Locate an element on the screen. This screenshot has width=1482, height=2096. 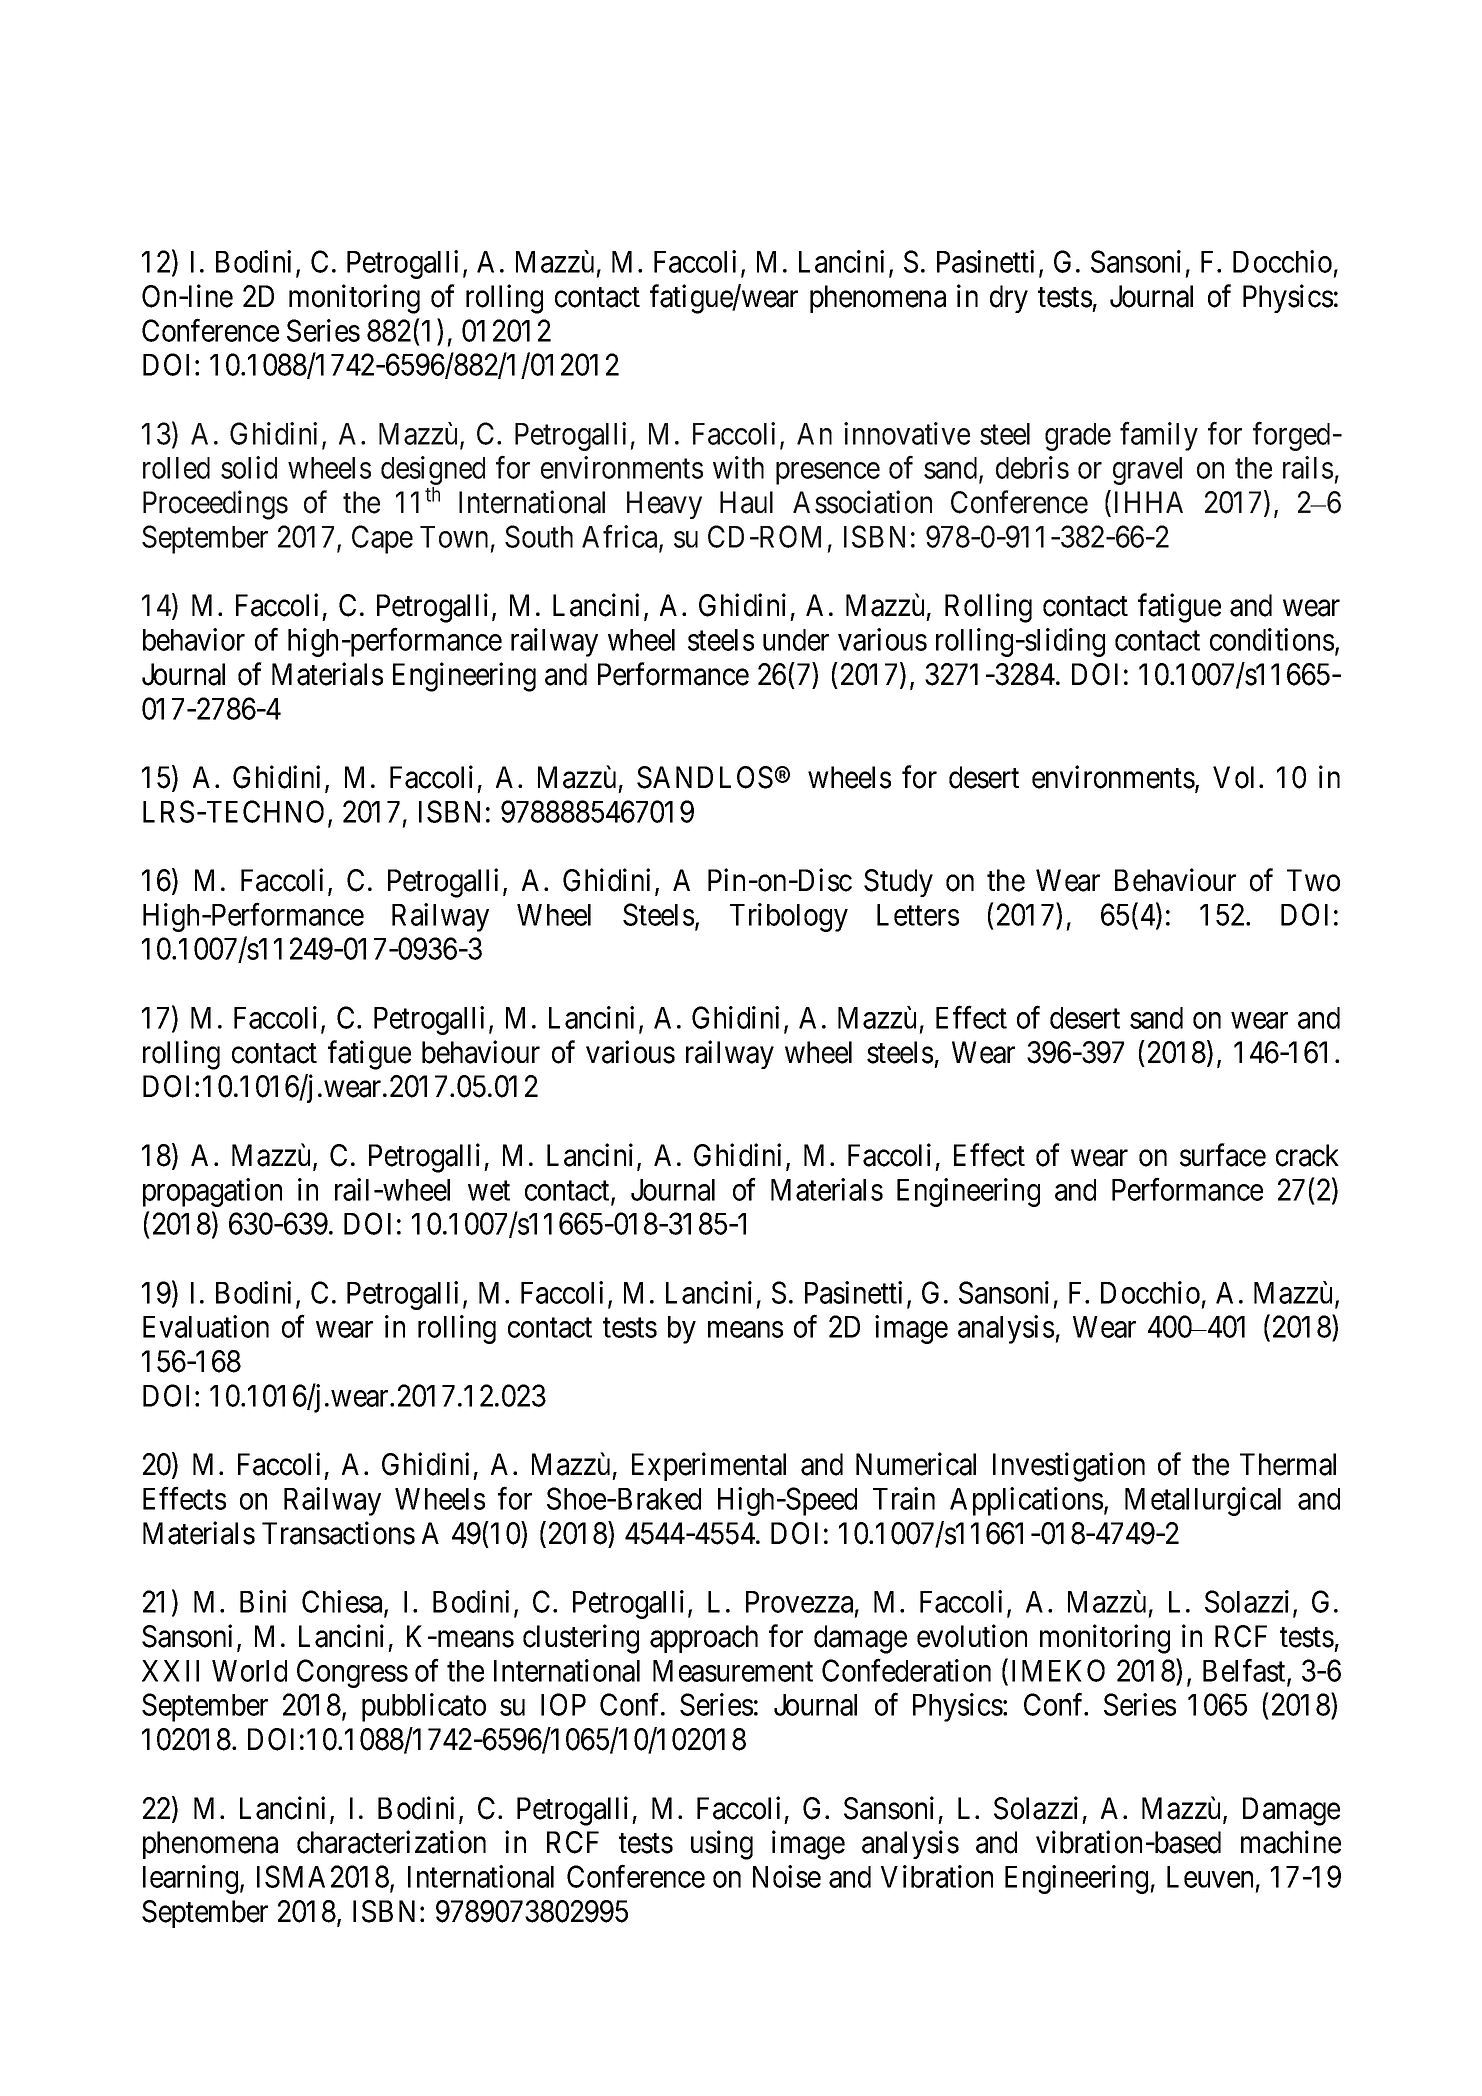
Thermal is located at coordinates (1288, 1464).
